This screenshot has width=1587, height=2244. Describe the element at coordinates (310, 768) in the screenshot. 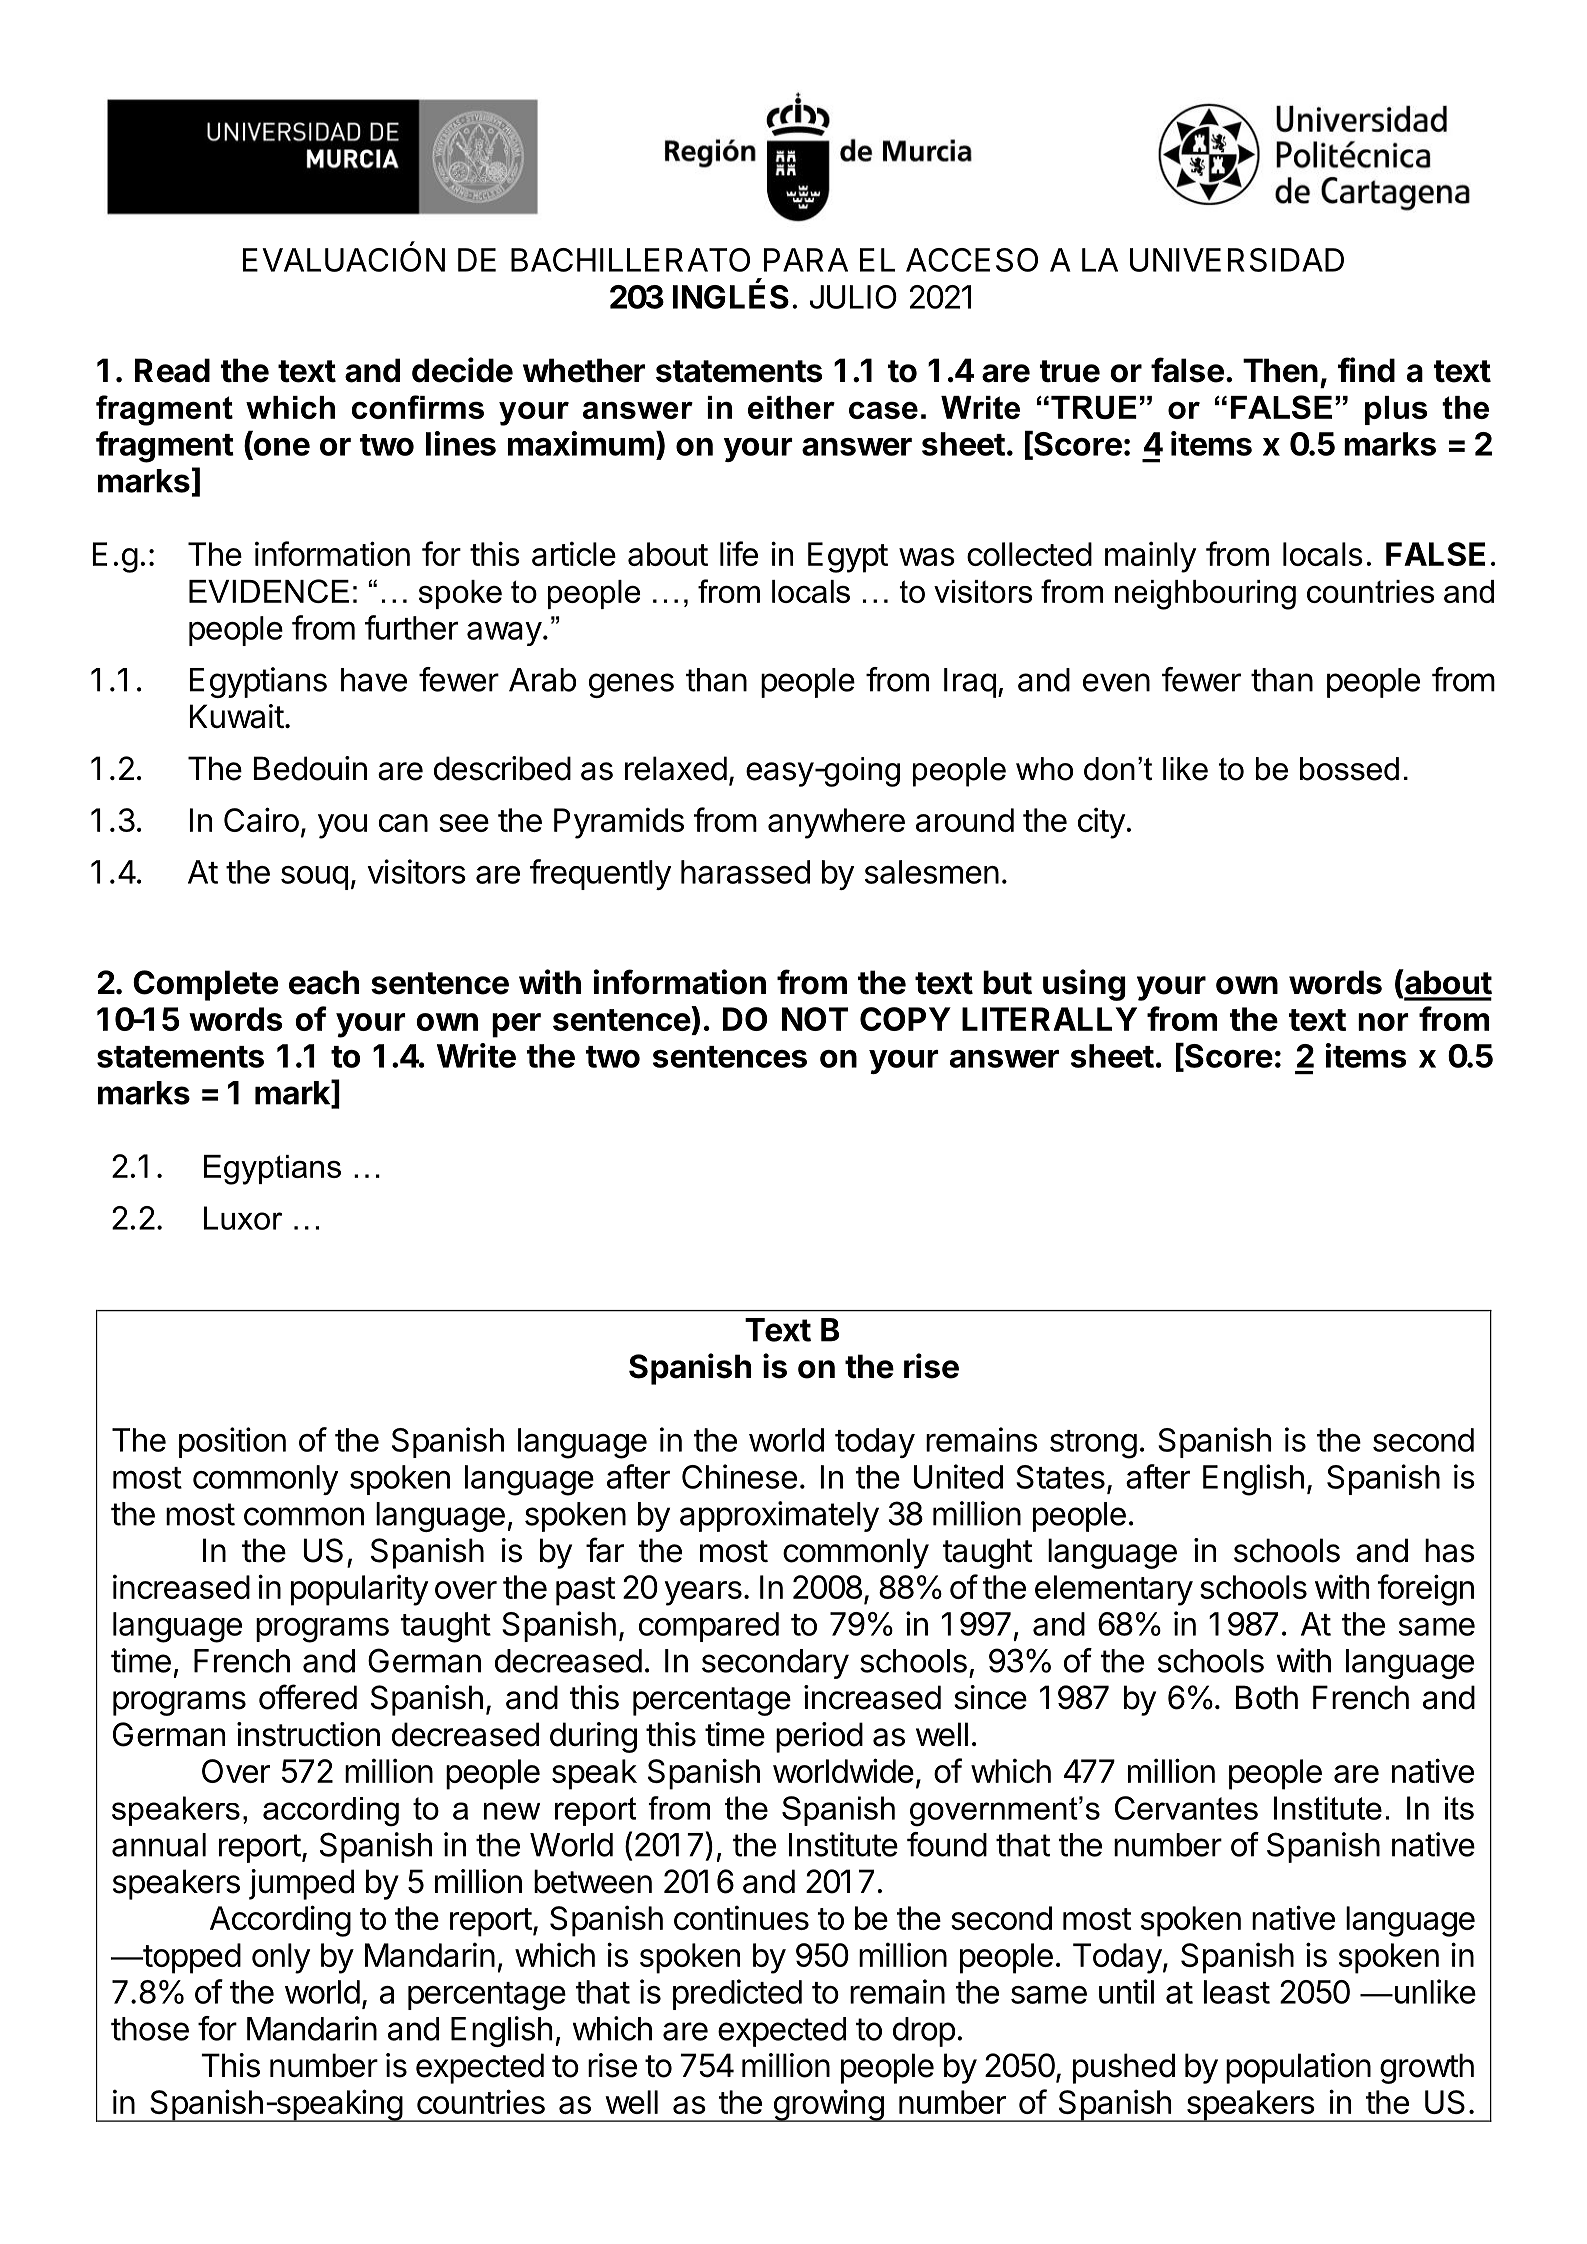

I see `Bedouin` at that location.
